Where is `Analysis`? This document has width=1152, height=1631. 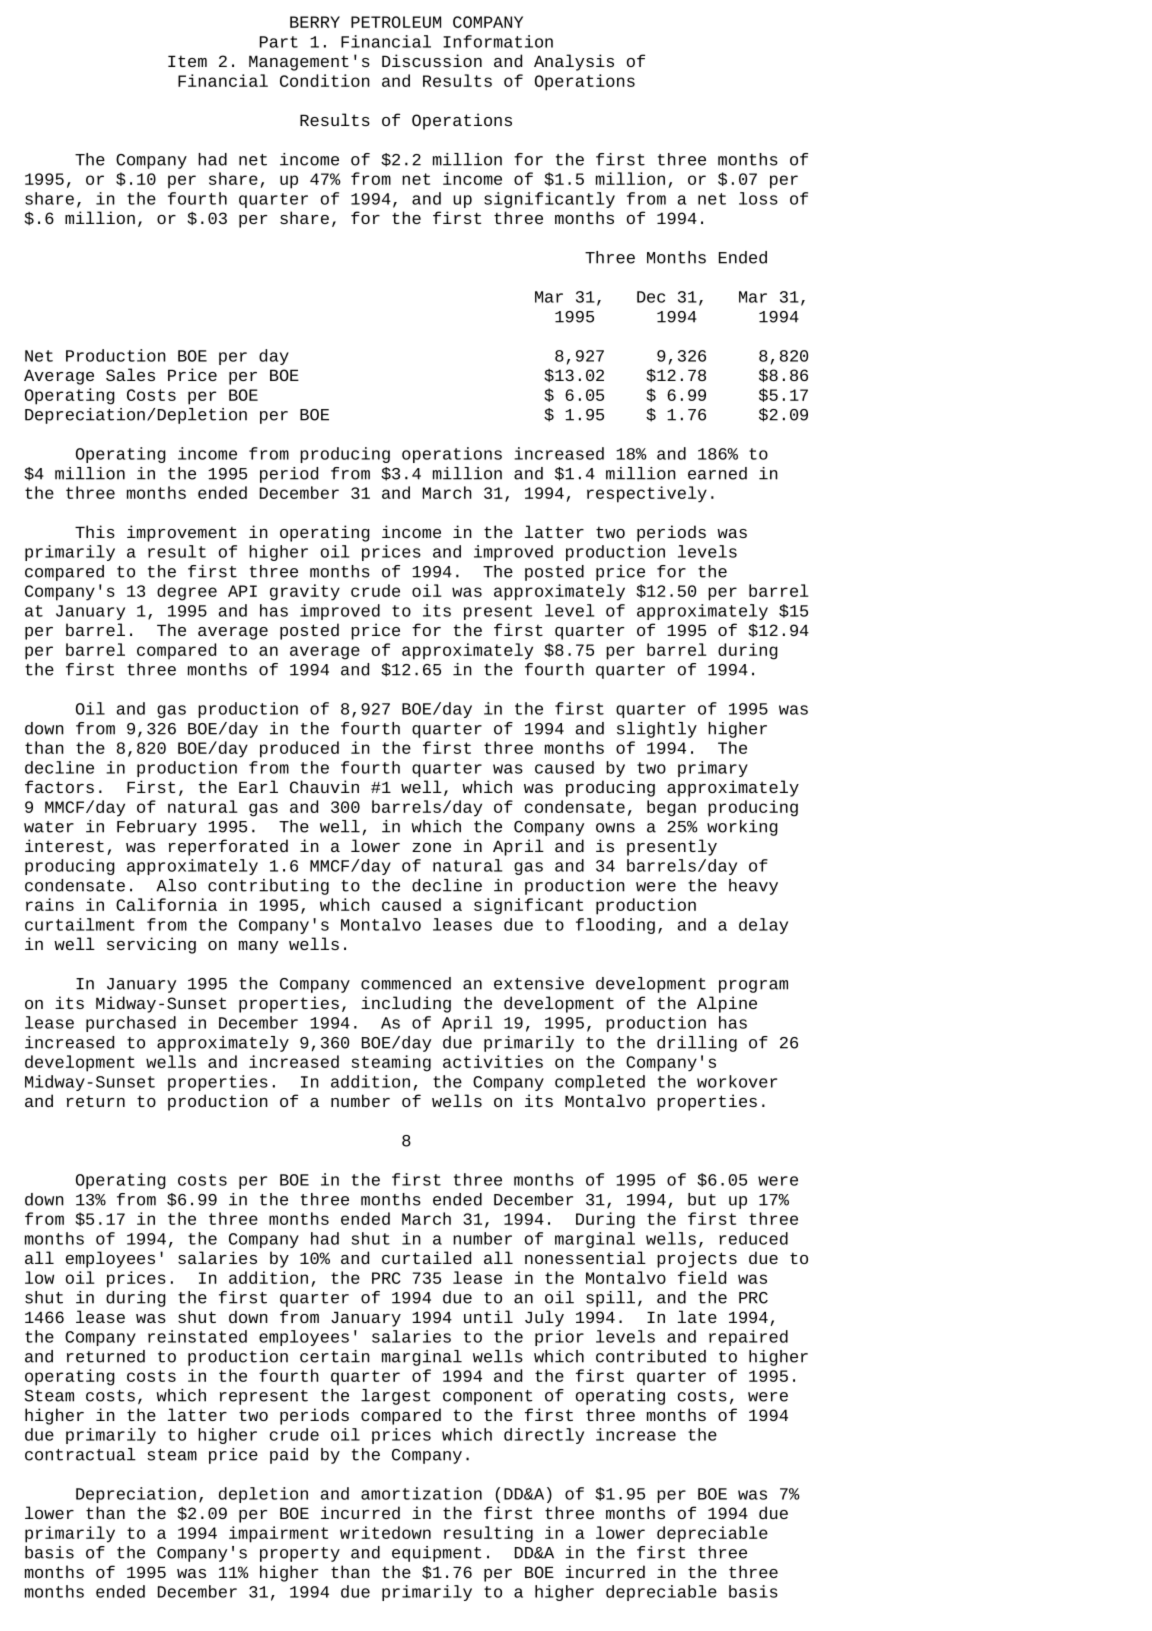 Analysis is located at coordinates (574, 62).
